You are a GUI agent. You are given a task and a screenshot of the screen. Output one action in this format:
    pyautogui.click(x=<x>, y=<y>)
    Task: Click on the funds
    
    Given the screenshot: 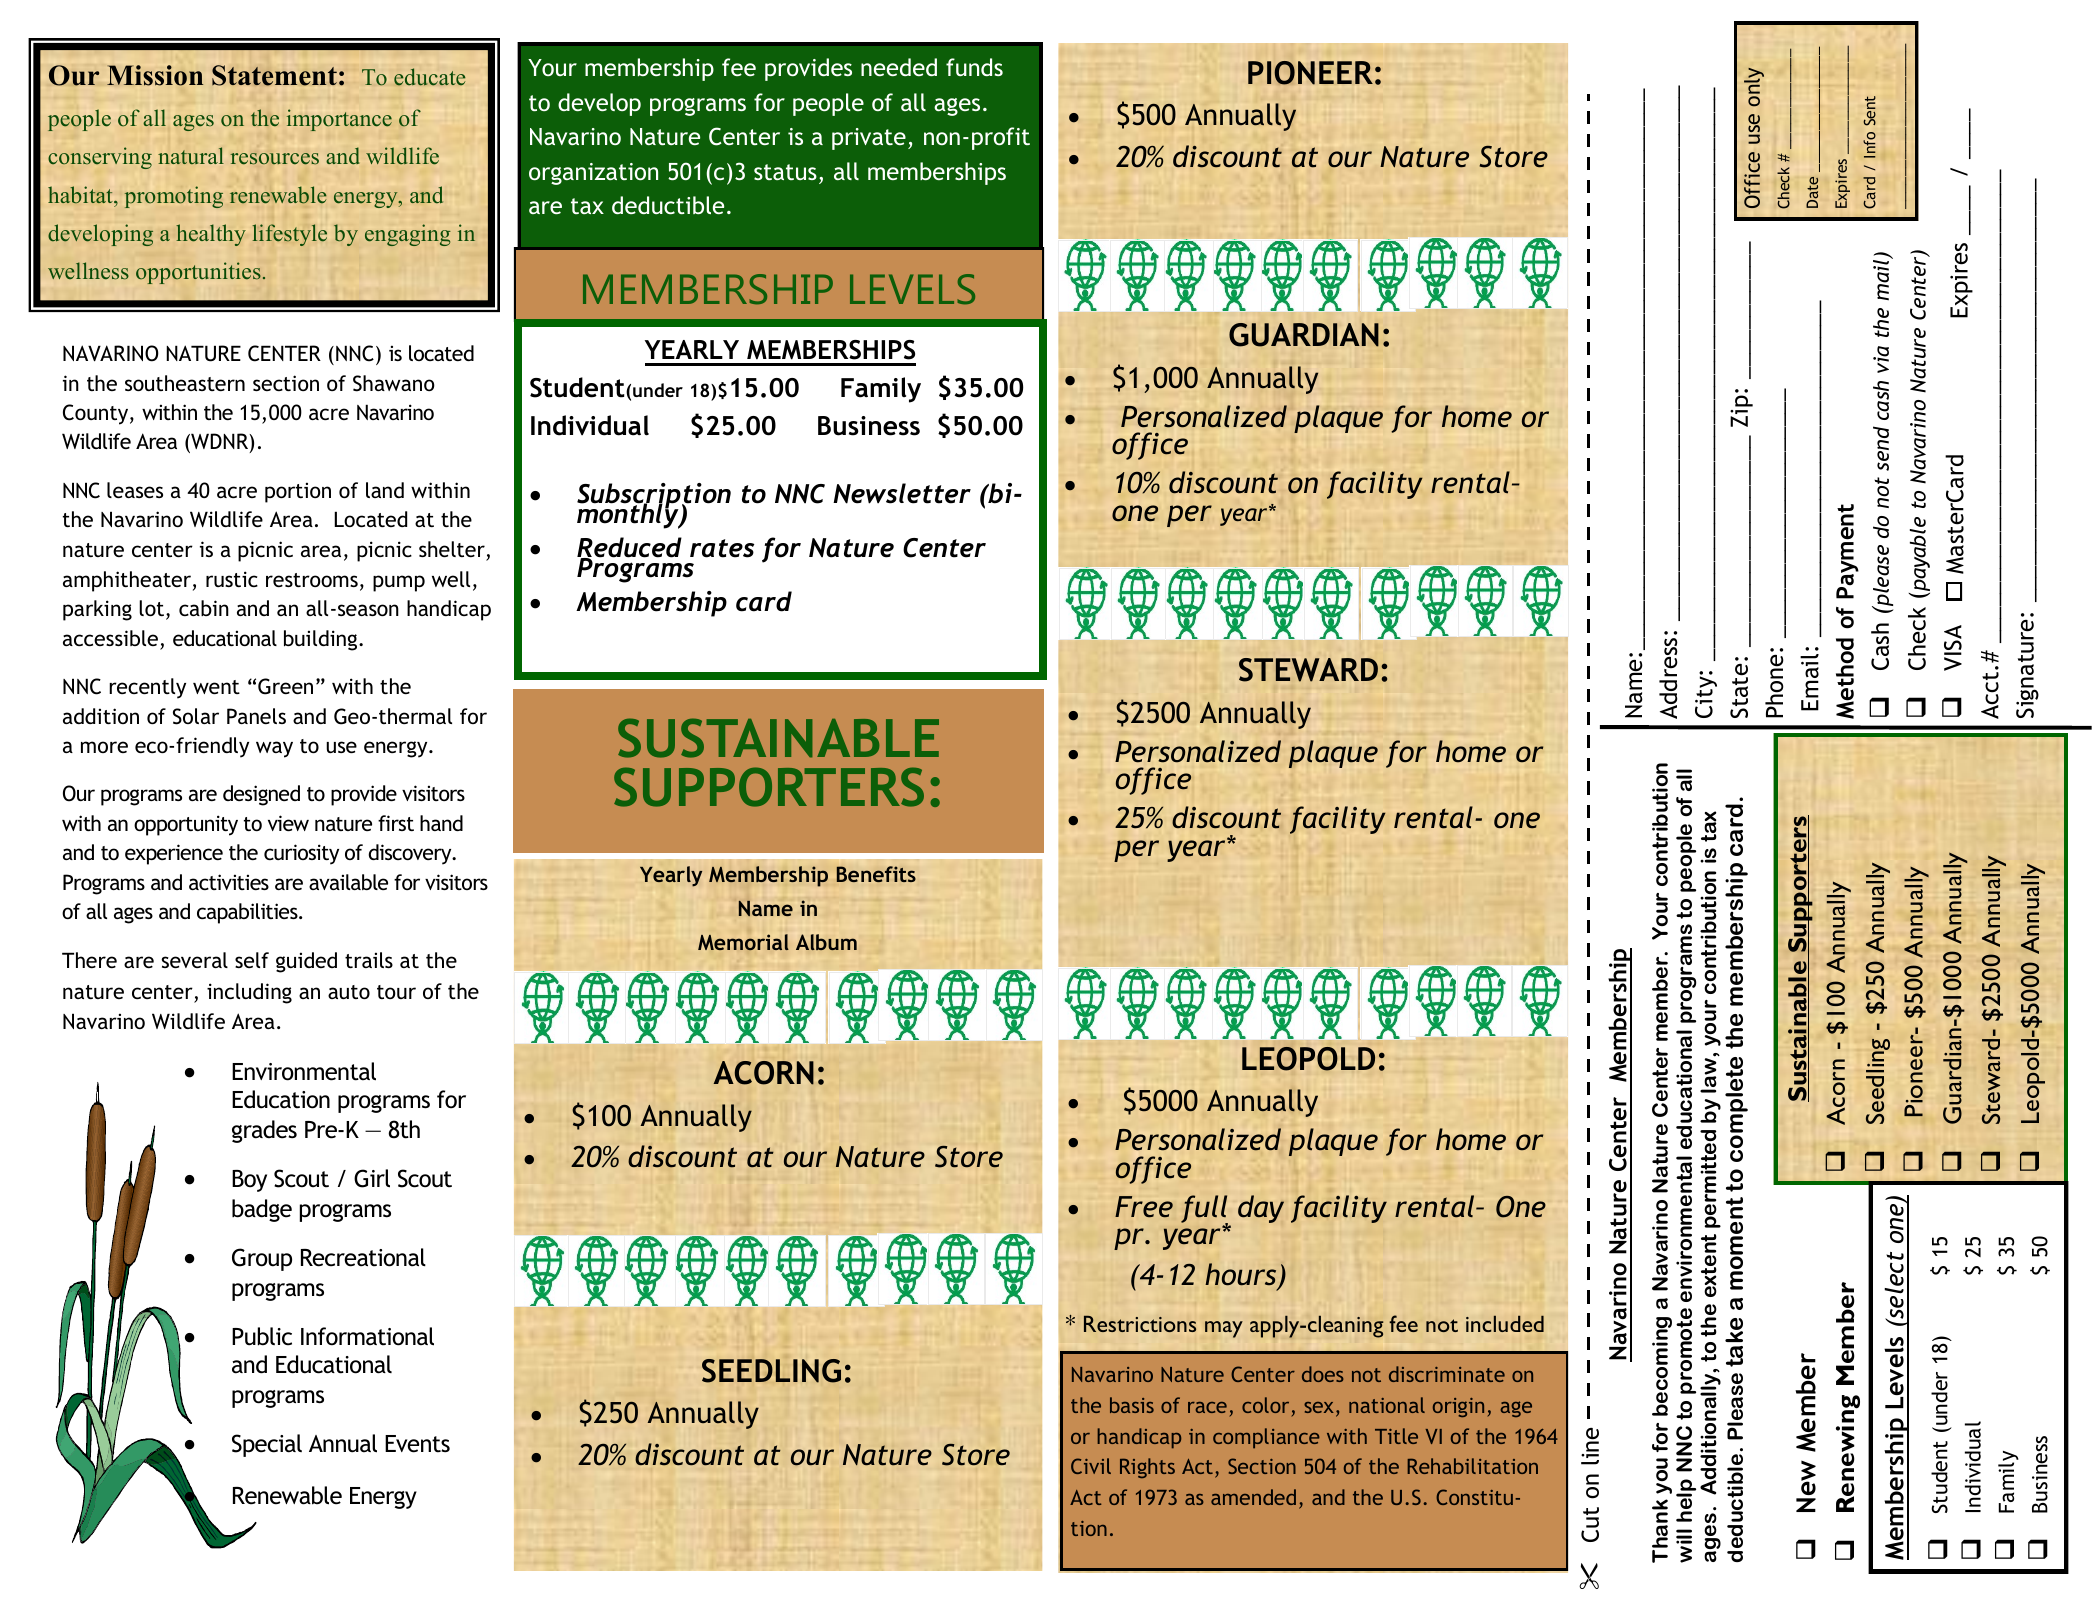 What is the action you would take?
    pyautogui.click(x=974, y=67)
